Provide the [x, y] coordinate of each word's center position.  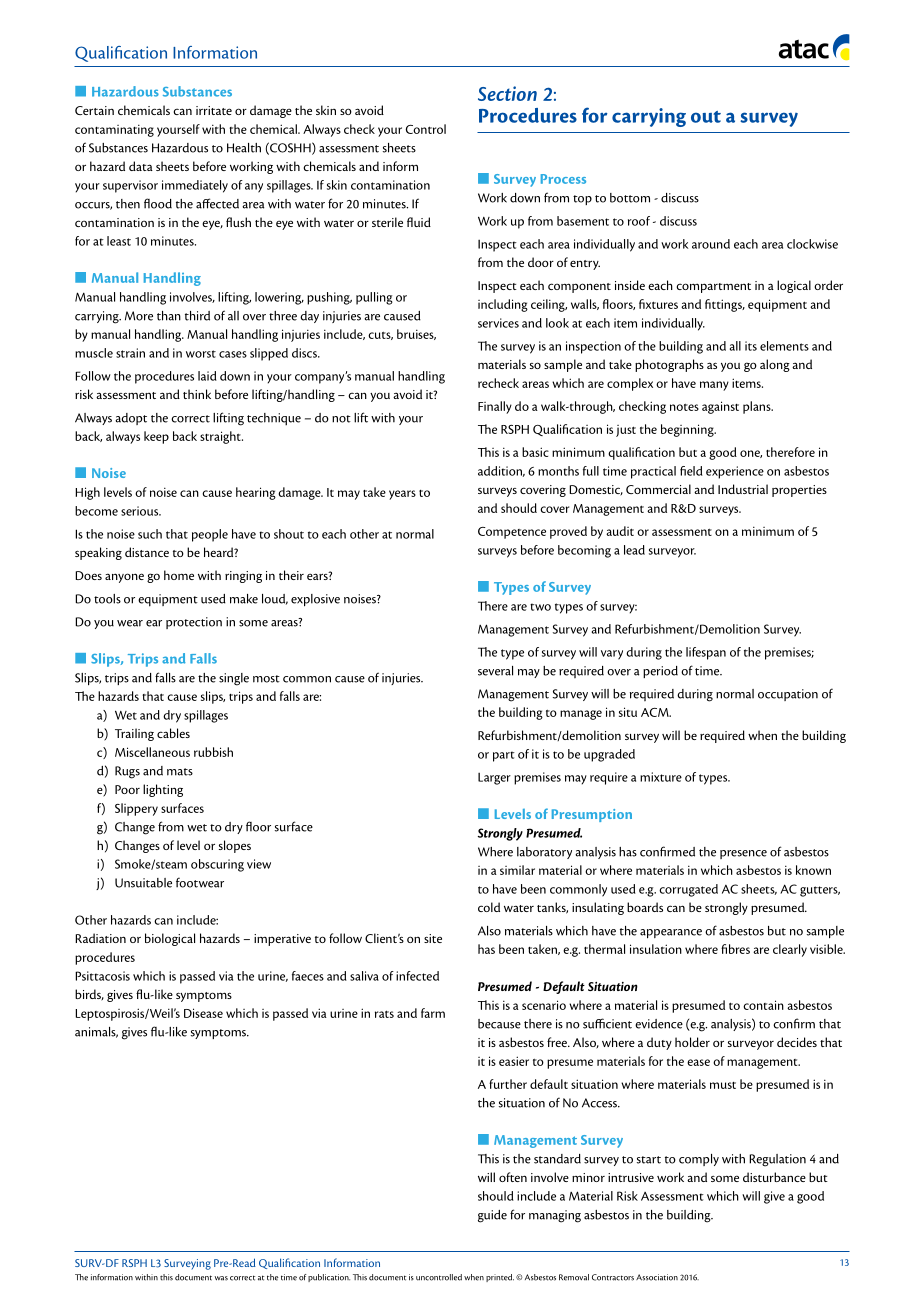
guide [492, 1216]
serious [141, 511]
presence [743, 854]
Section [507, 93]
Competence [512, 533]
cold [489, 907]
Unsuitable [143, 883]
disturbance [774, 1177]
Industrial [743, 489]
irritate [214, 110]
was [221, 1278]
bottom [630, 198]
